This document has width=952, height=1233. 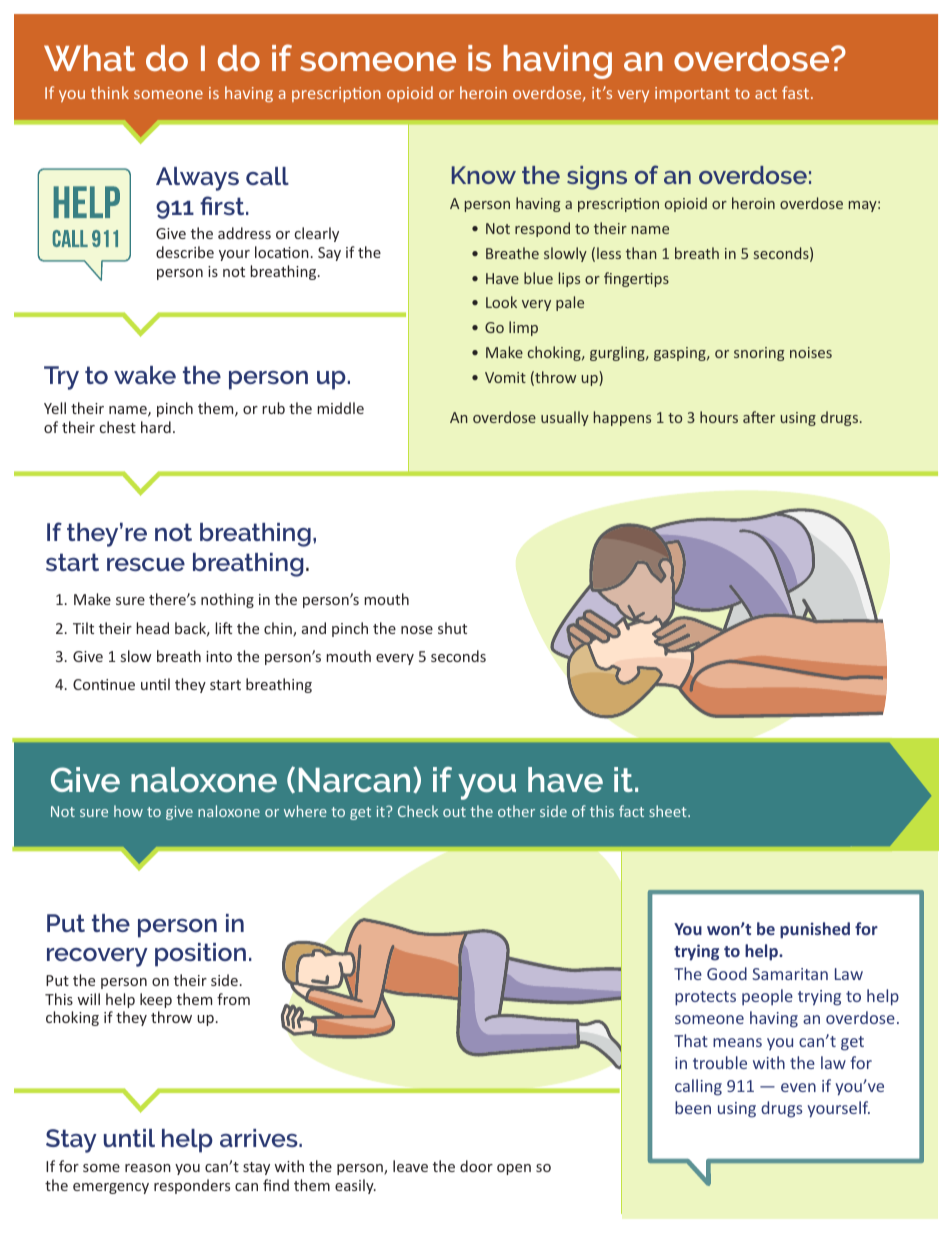 What do you see at coordinates (146, 564) in the document?
I see `rescue` at bounding box center [146, 564].
